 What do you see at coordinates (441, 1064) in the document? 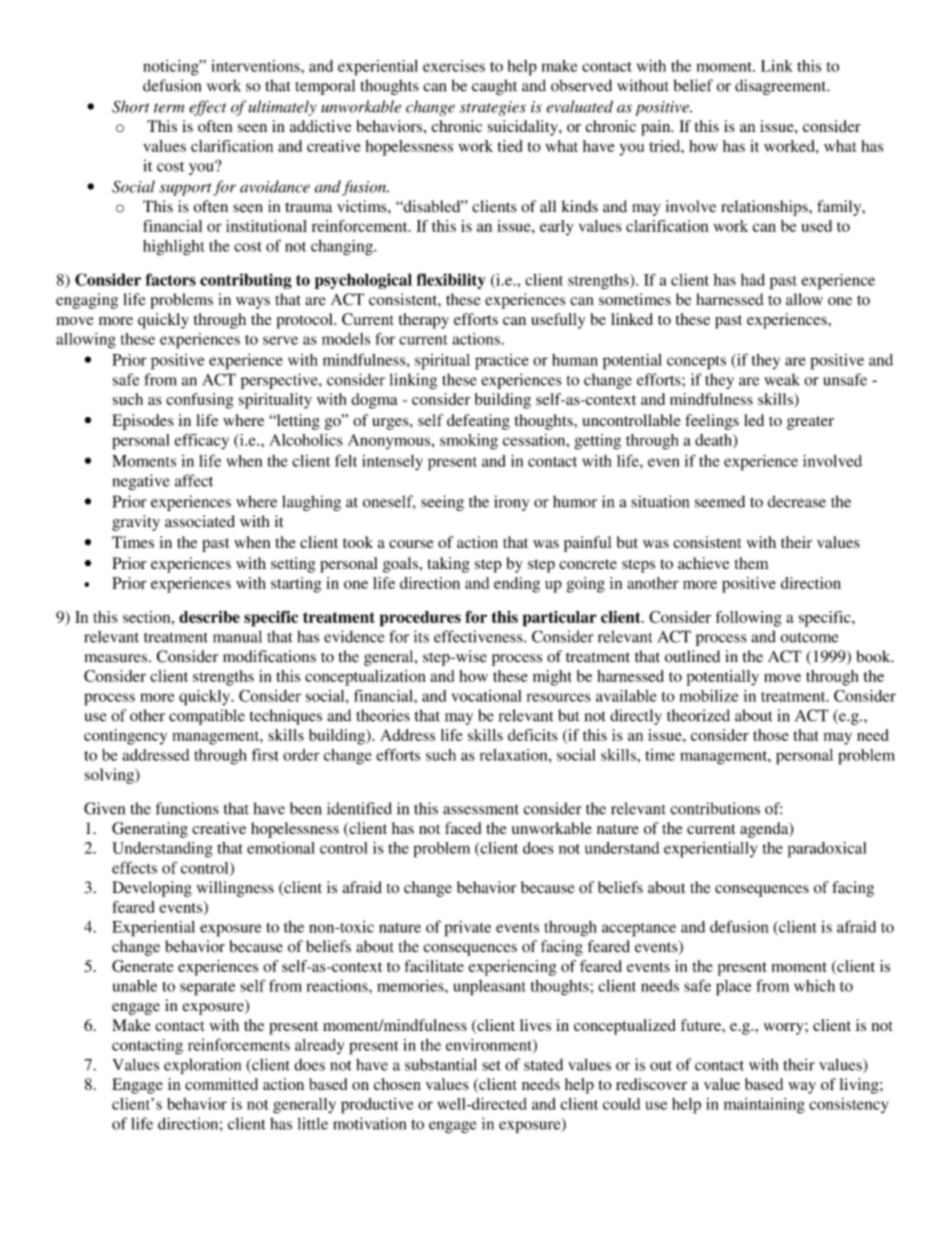
I see `substantial` at bounding box center [441, 1064].
